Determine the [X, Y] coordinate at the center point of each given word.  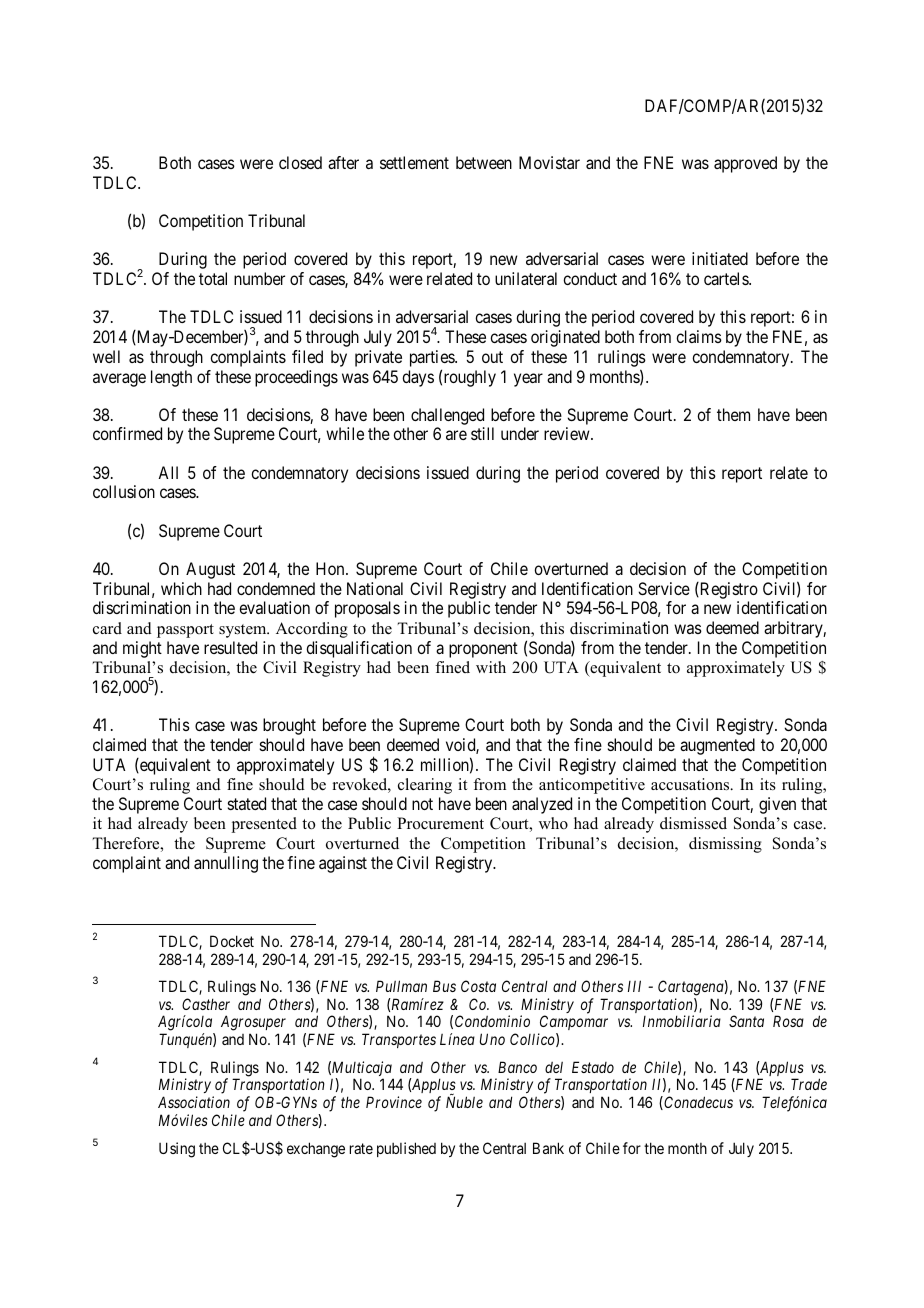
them [733, 414]
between [484, 162]
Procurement [440, 823]
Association [194, 1102]
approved [745, 164]
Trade [809, 1084]
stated [247, 803]
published [406, 1149]
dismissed [693, 823]
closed [300, 162]
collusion [124, 491]
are [456, 435]
